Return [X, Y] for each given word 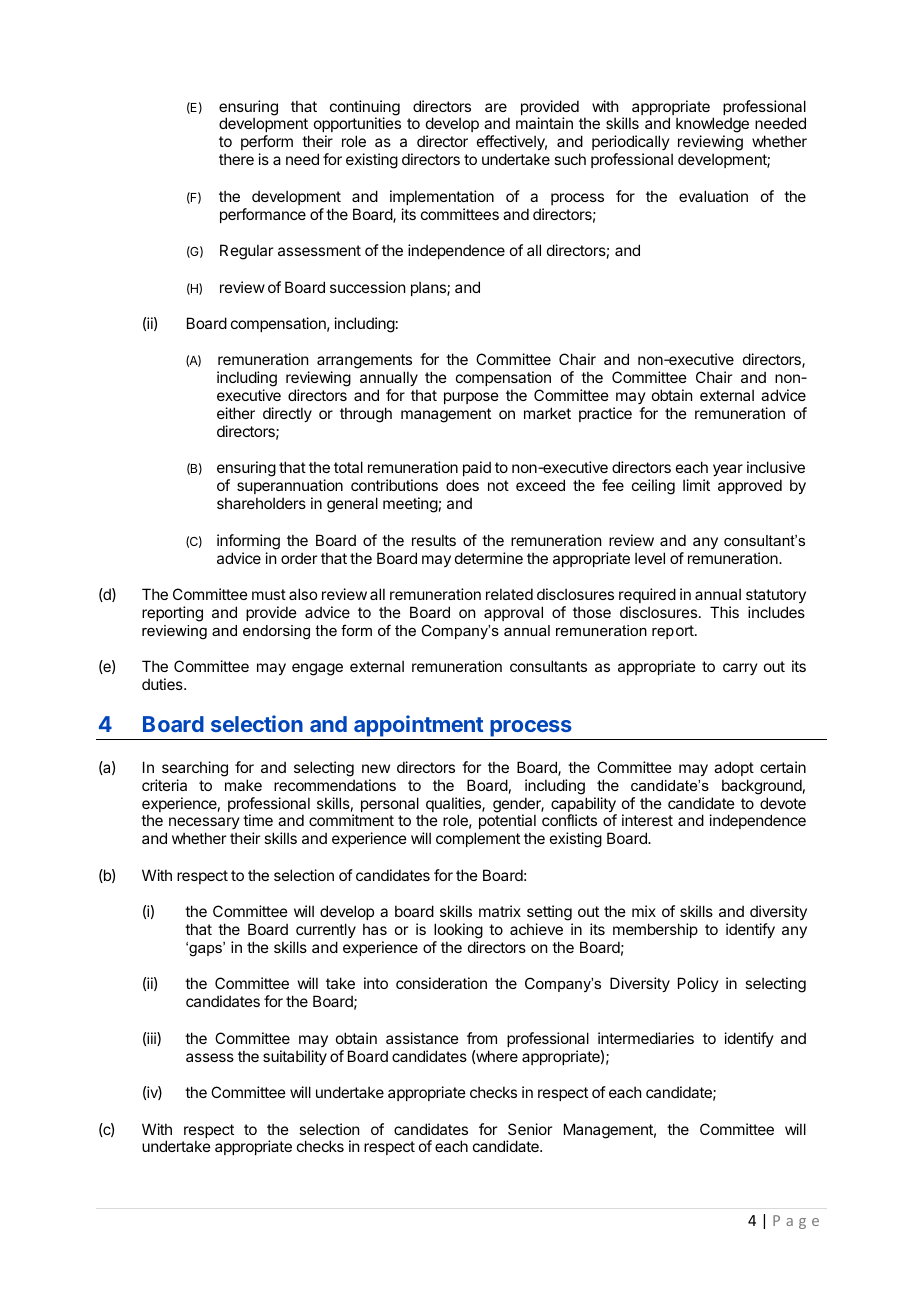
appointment [418, 727]
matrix [500, 911]
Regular [246, 252]
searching [195, 769]
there [236, 159]
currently [326, 930]
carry [740, 669]
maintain [544, 123]
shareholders [261, 503]
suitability [295, 1057]
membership [655, 930]
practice [605, 414]
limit [696, 485]
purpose [471, 398]
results [434, 540]
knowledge [712, 126]
